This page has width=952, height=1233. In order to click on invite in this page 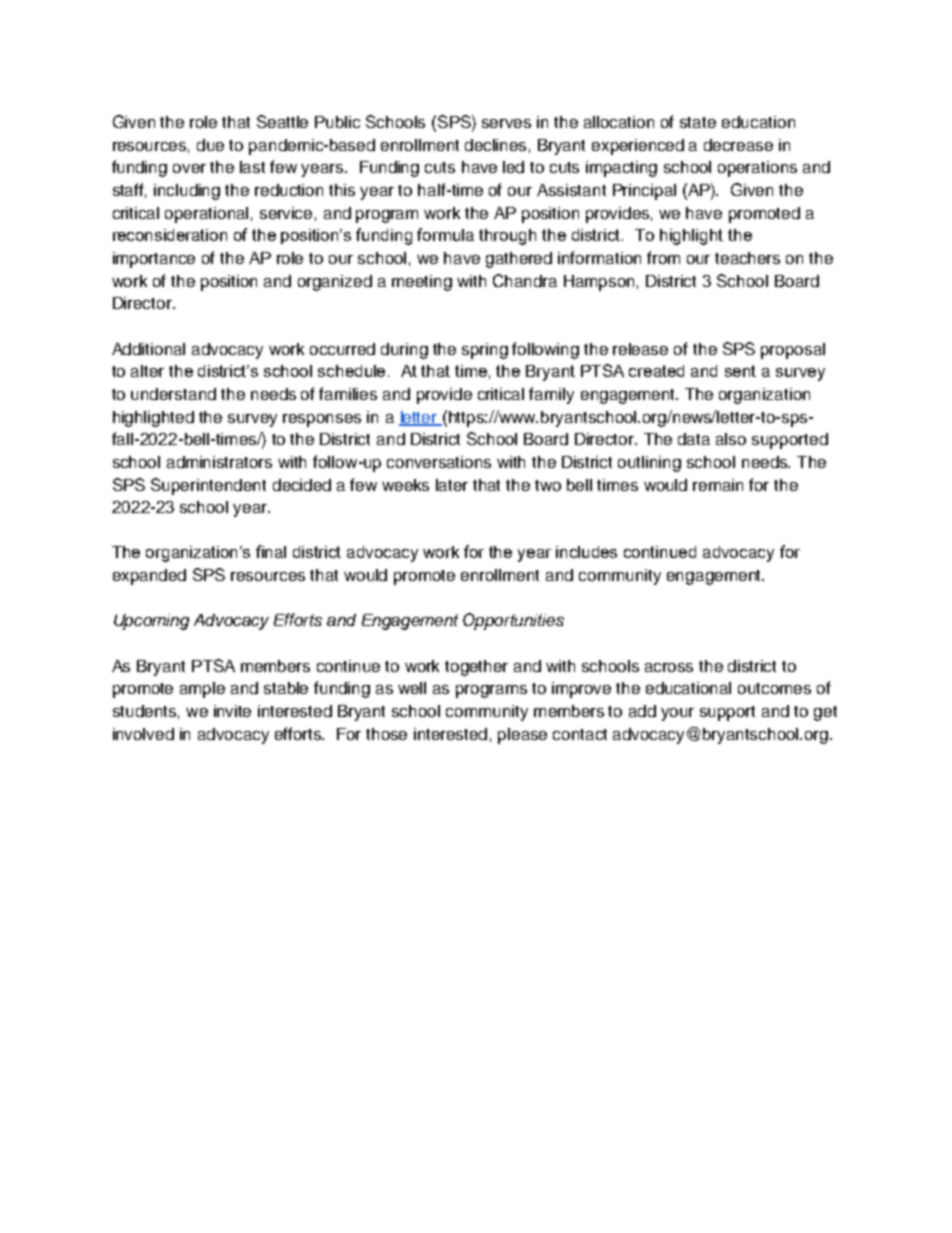, I will do `click(232, 711)`.
